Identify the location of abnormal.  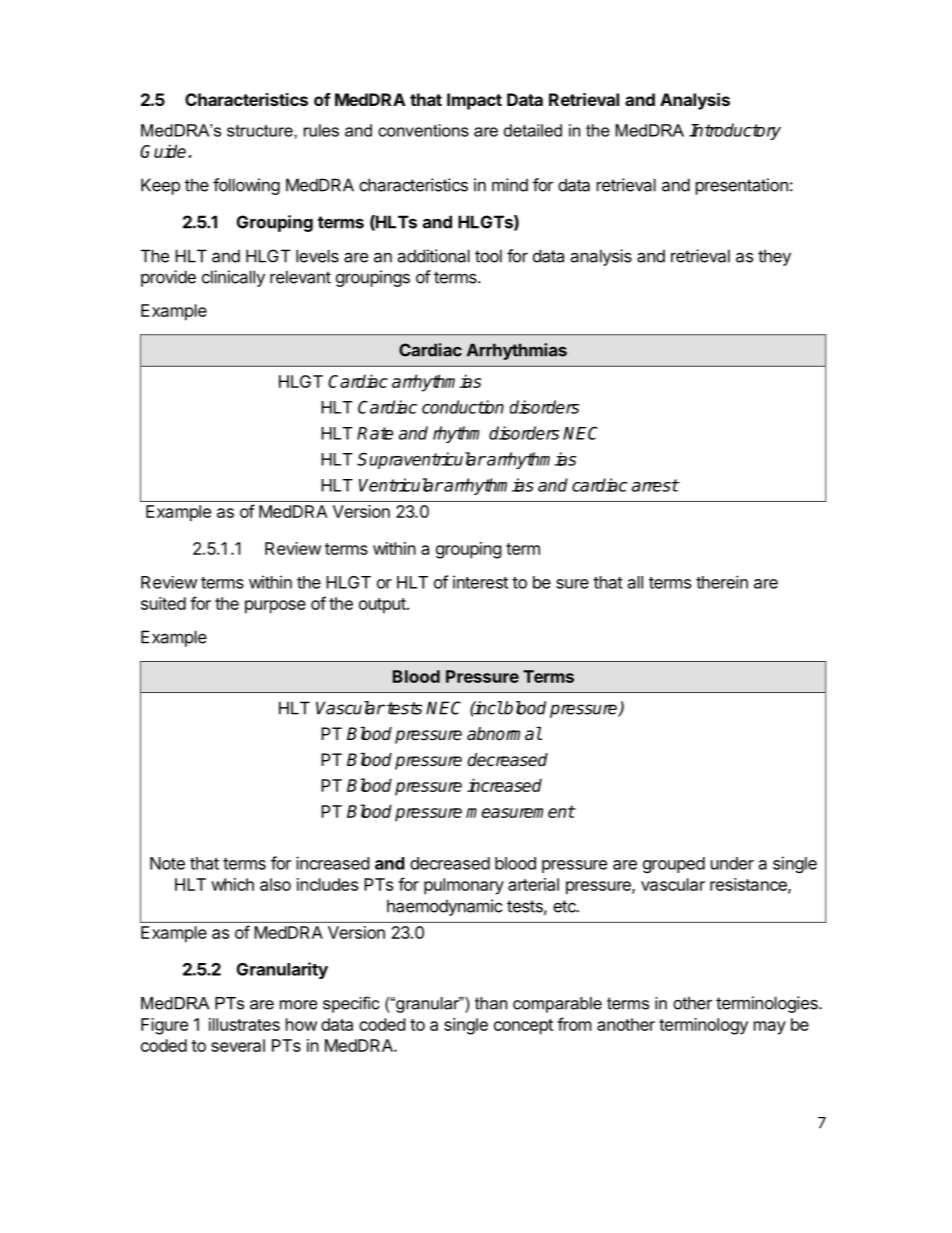
(504, 734).
